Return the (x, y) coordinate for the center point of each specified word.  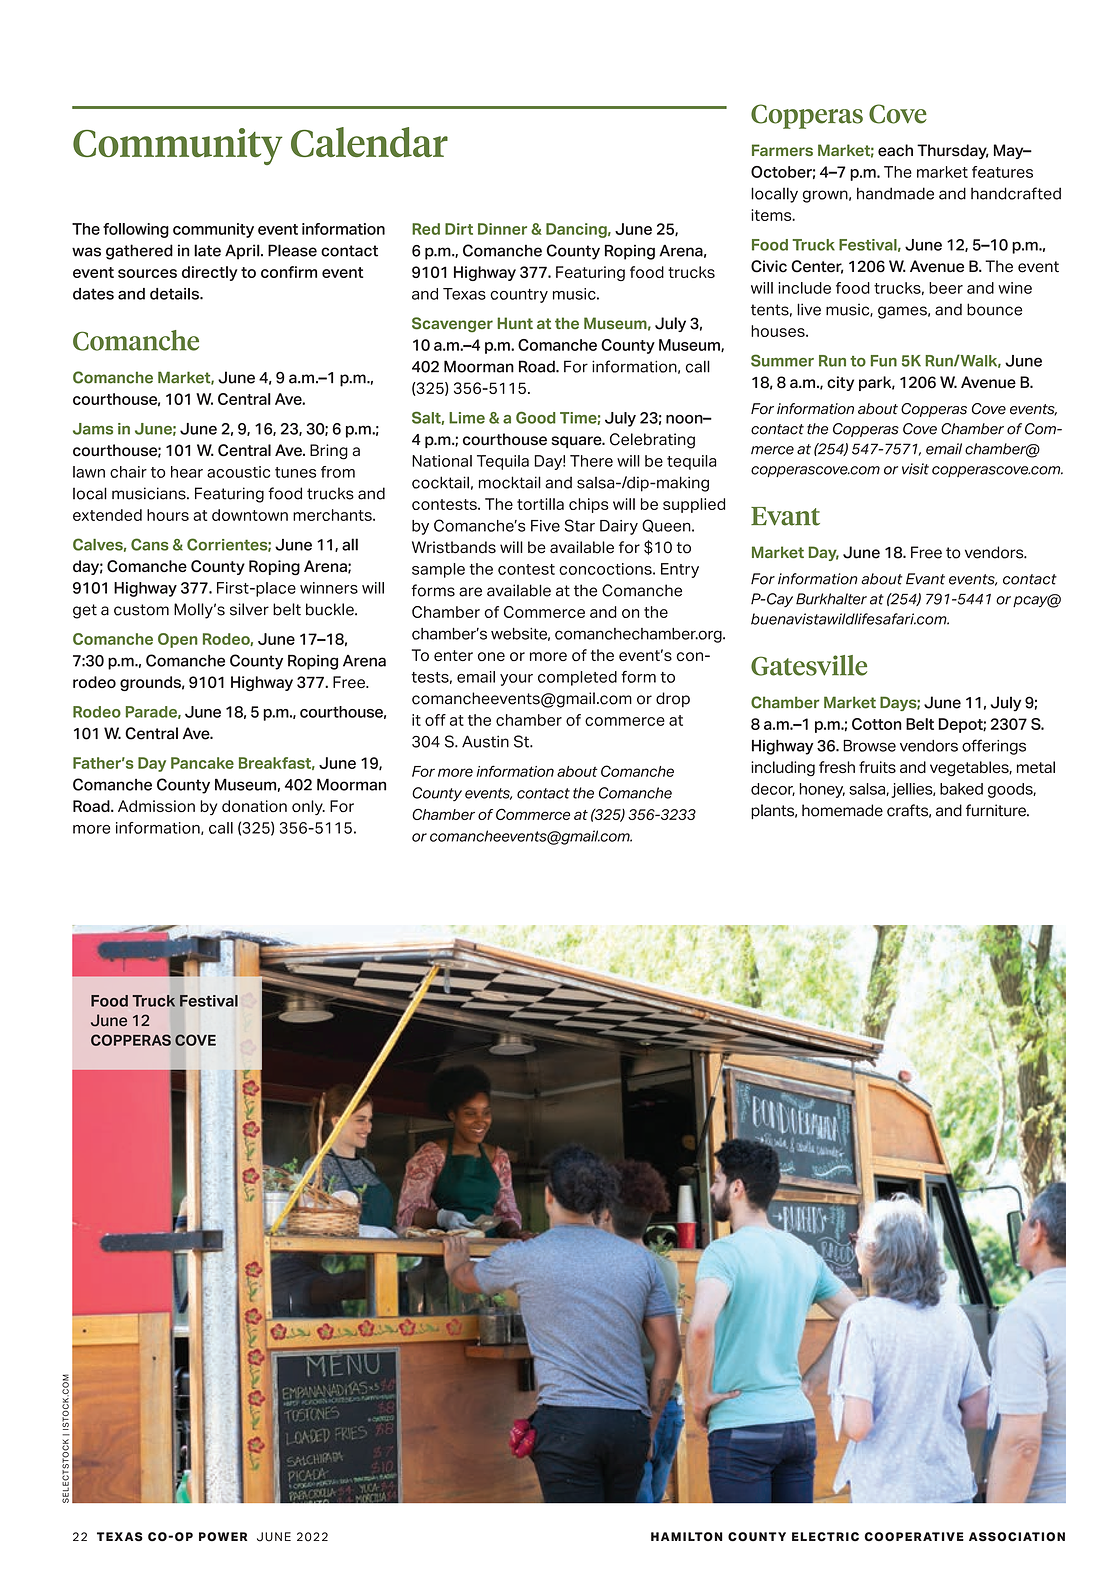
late (207, 250)
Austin (485, 741)
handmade (895, 193)
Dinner (502, 229)
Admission (156, 806)
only (308, 807)
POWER (223, 1537)
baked (961, 789)
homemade (842, 810)
